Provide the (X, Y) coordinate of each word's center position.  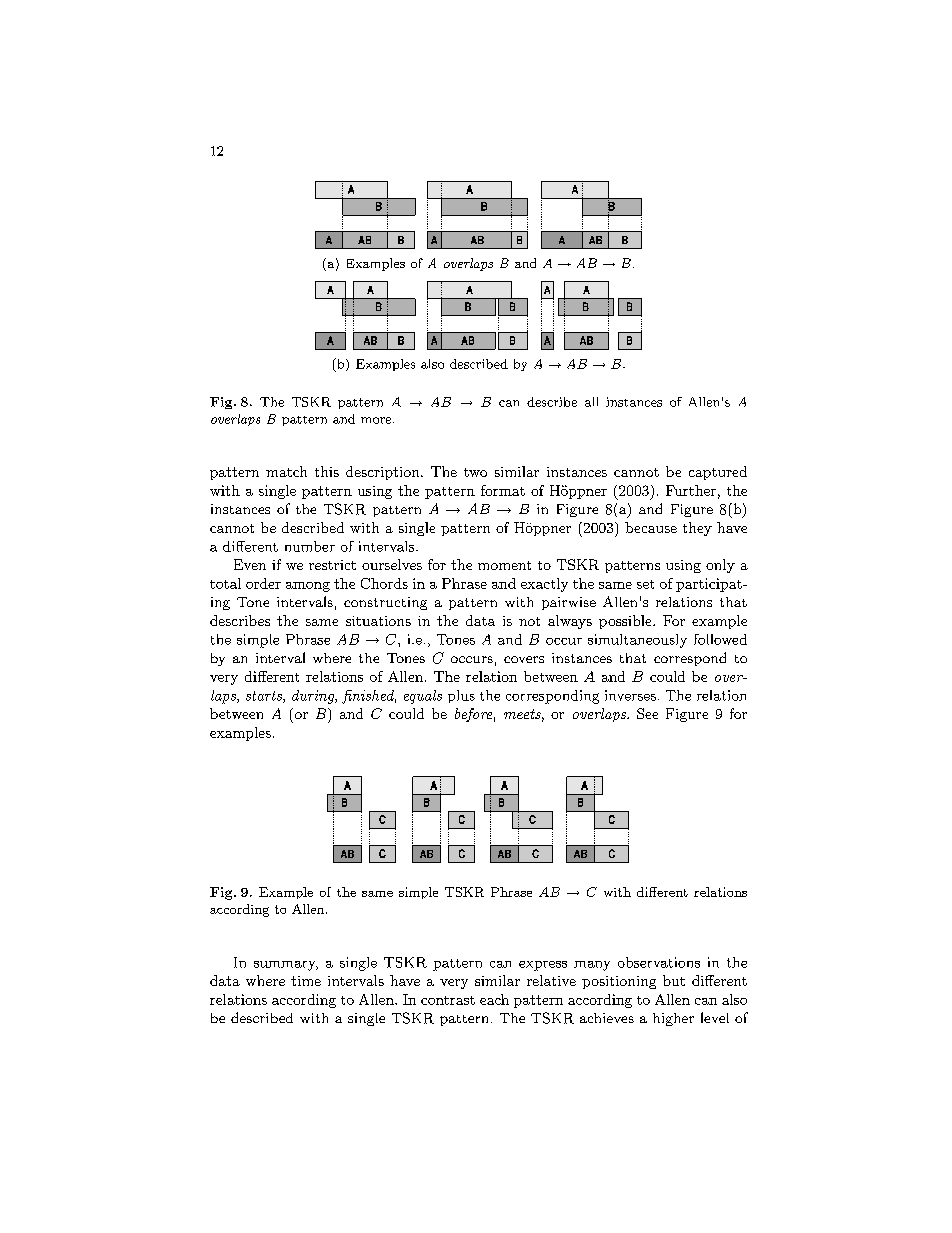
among (308, 587)
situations (378, 621)
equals (423, 697)
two (475, 472)
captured (718, 473)
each (494, 999)
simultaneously (637, 641)
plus (461, 696)
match (286, 471)
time (306, 981)
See (647, 713)
